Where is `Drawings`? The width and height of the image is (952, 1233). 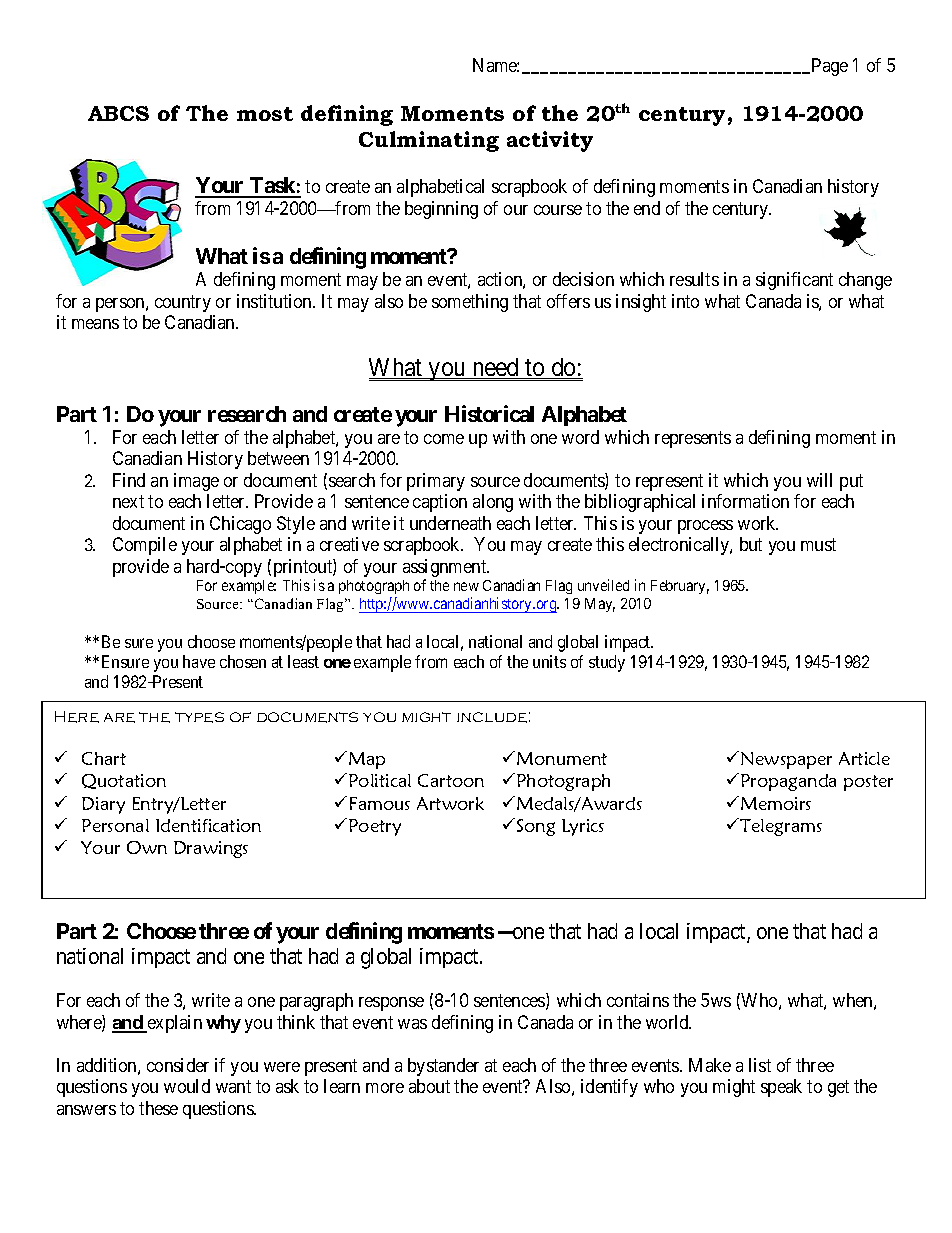 Drawings is located at coordinates (211, 849).
